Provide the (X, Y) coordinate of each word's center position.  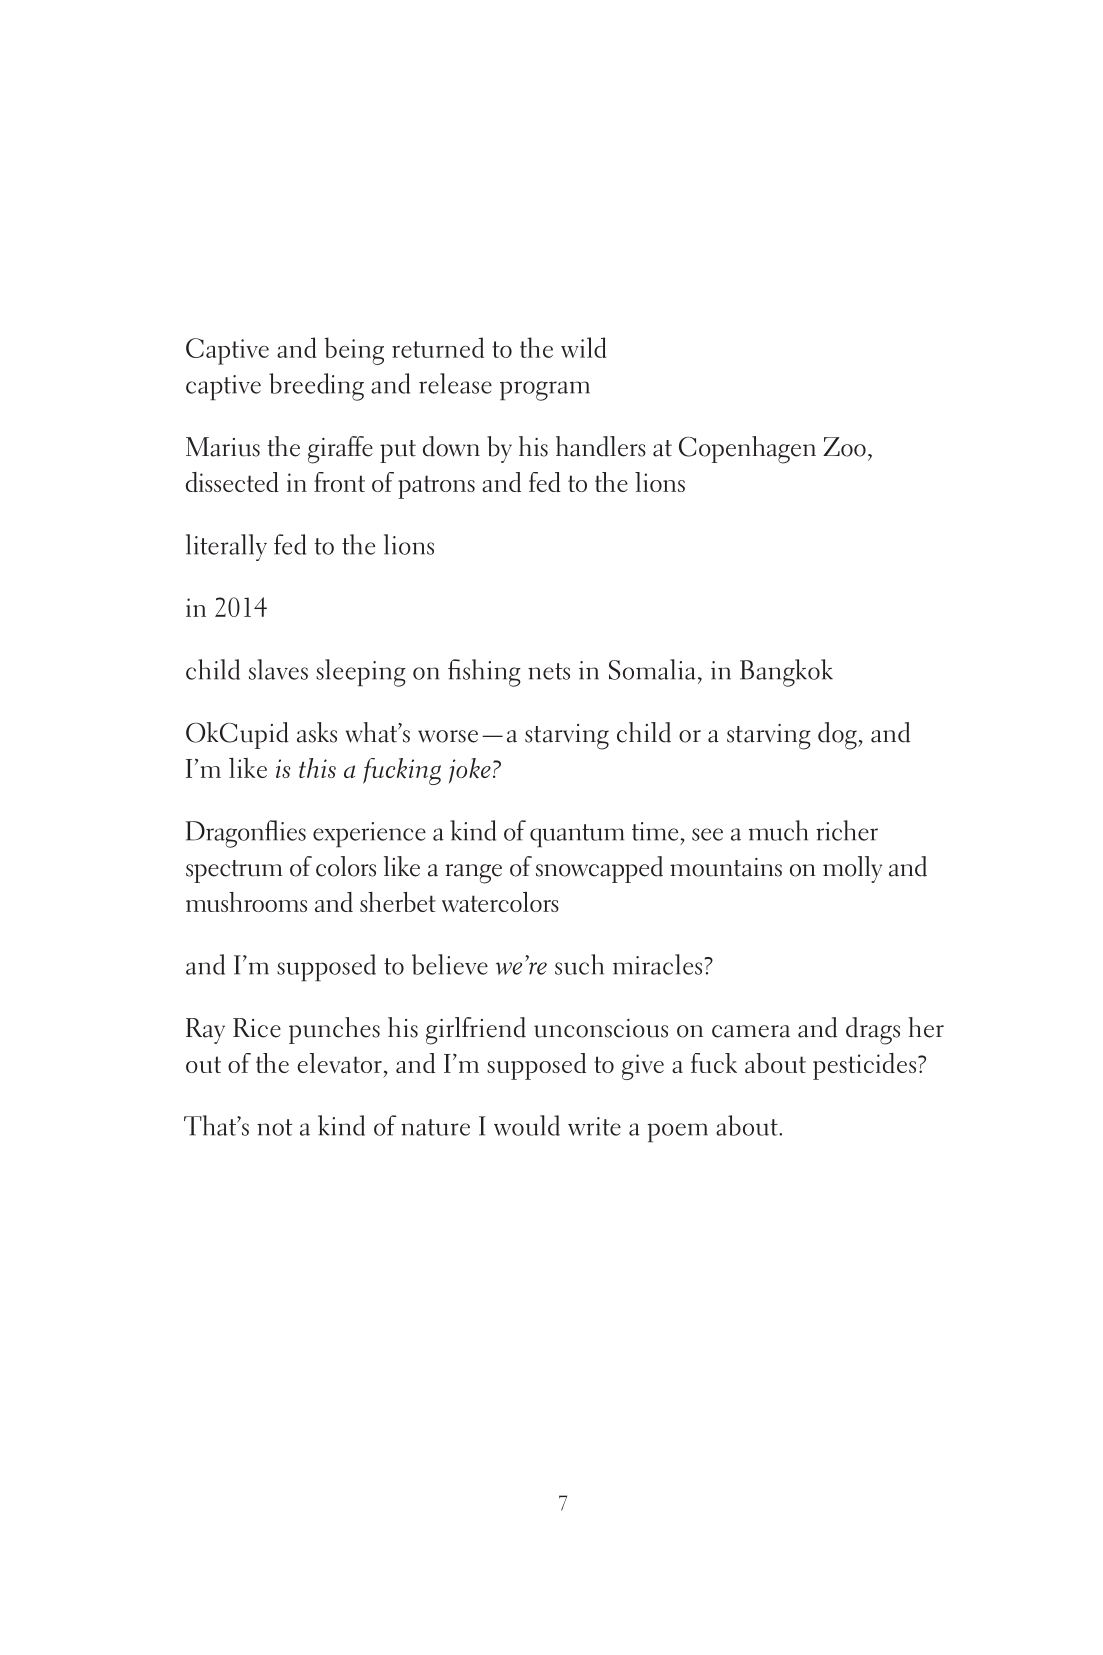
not (274, 1127)
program (545, 391)
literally (226, 547)
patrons (436, 487)
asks (317, 732)
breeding (316, 387)
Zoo (844, 447)
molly (852, 869)
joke (470, 770)
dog (838, 736)
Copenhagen (747, 450)
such (579, 964)
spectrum (234, 871)
